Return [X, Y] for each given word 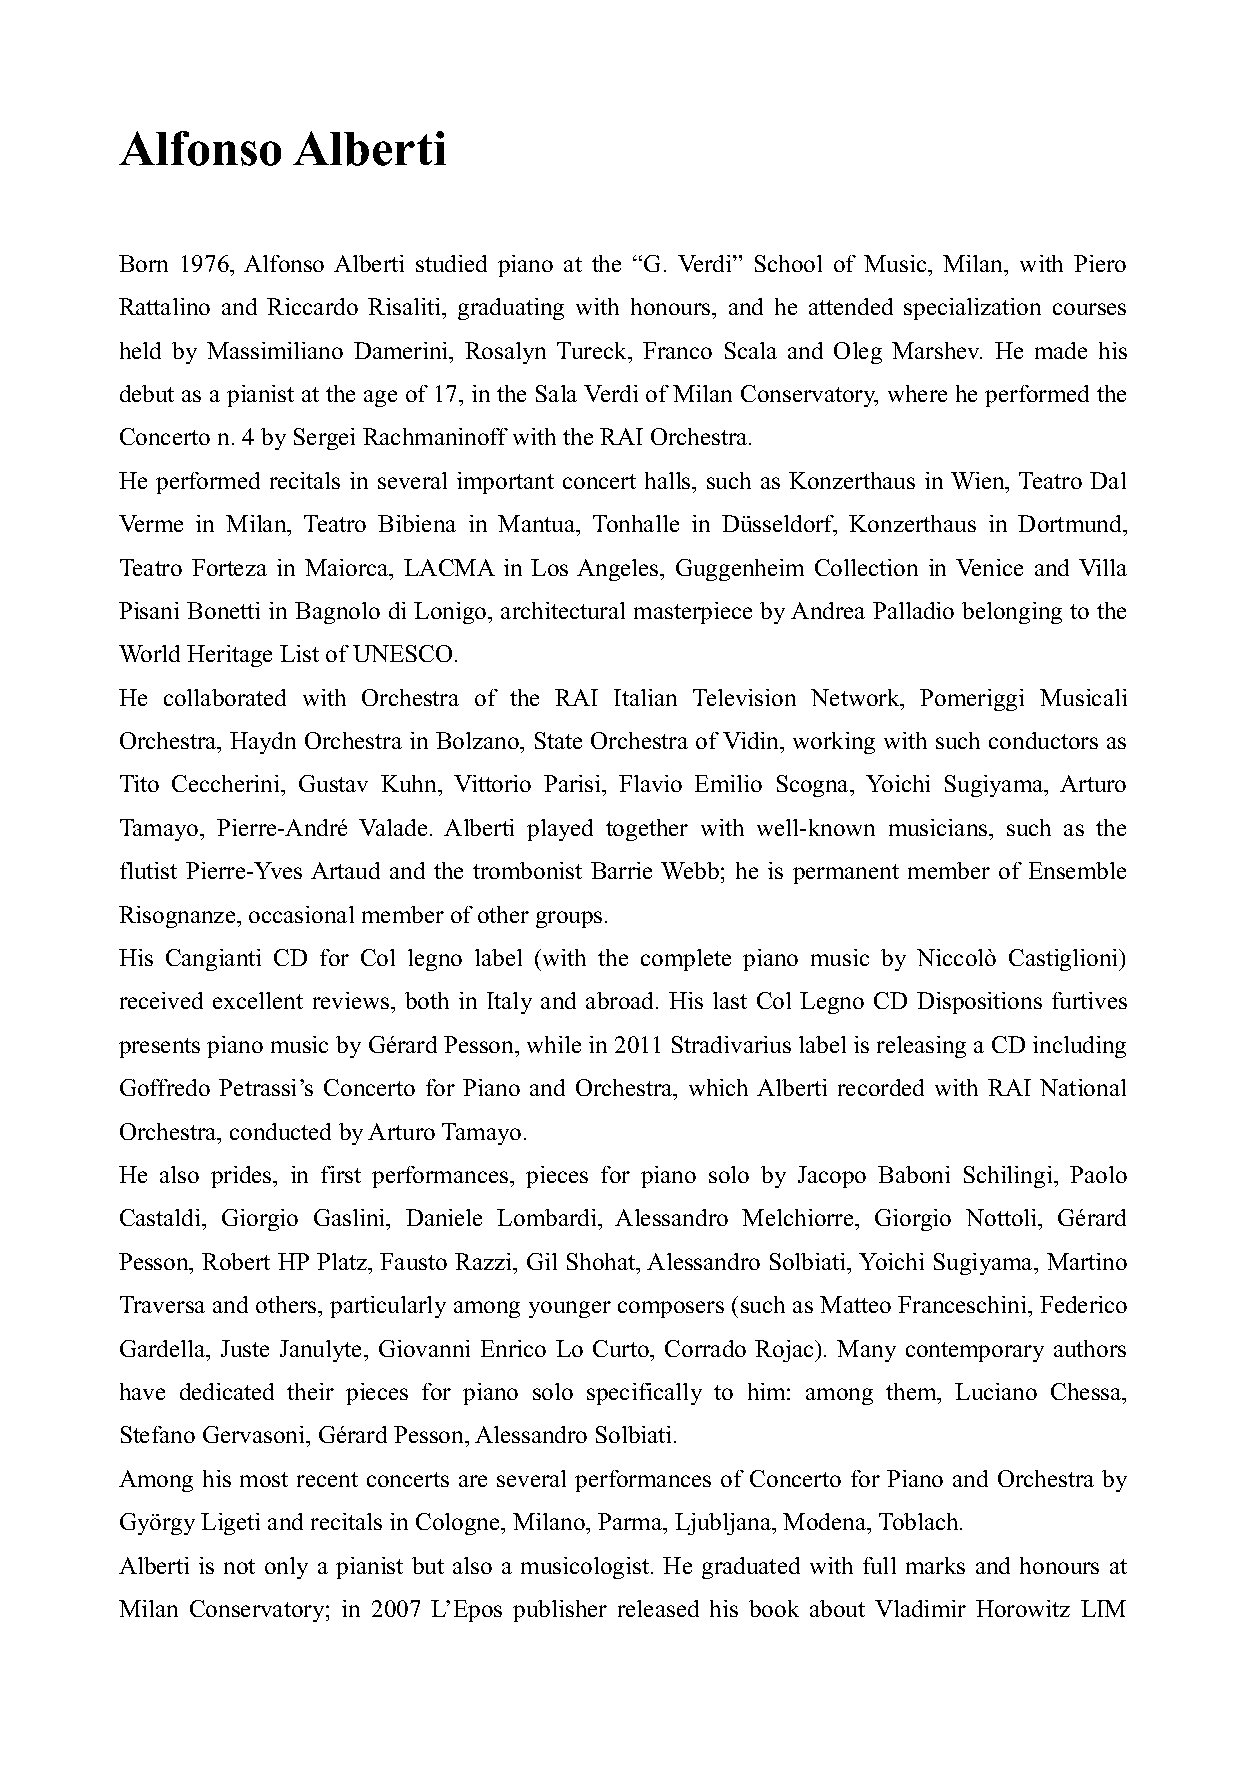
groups [569, 919]
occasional [301, 914]
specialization [972, 309]
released [658, 1608]
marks [935, 1565]
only [286, 1568]
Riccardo [312, 306]
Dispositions [979, 1003]
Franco [677, 350]
